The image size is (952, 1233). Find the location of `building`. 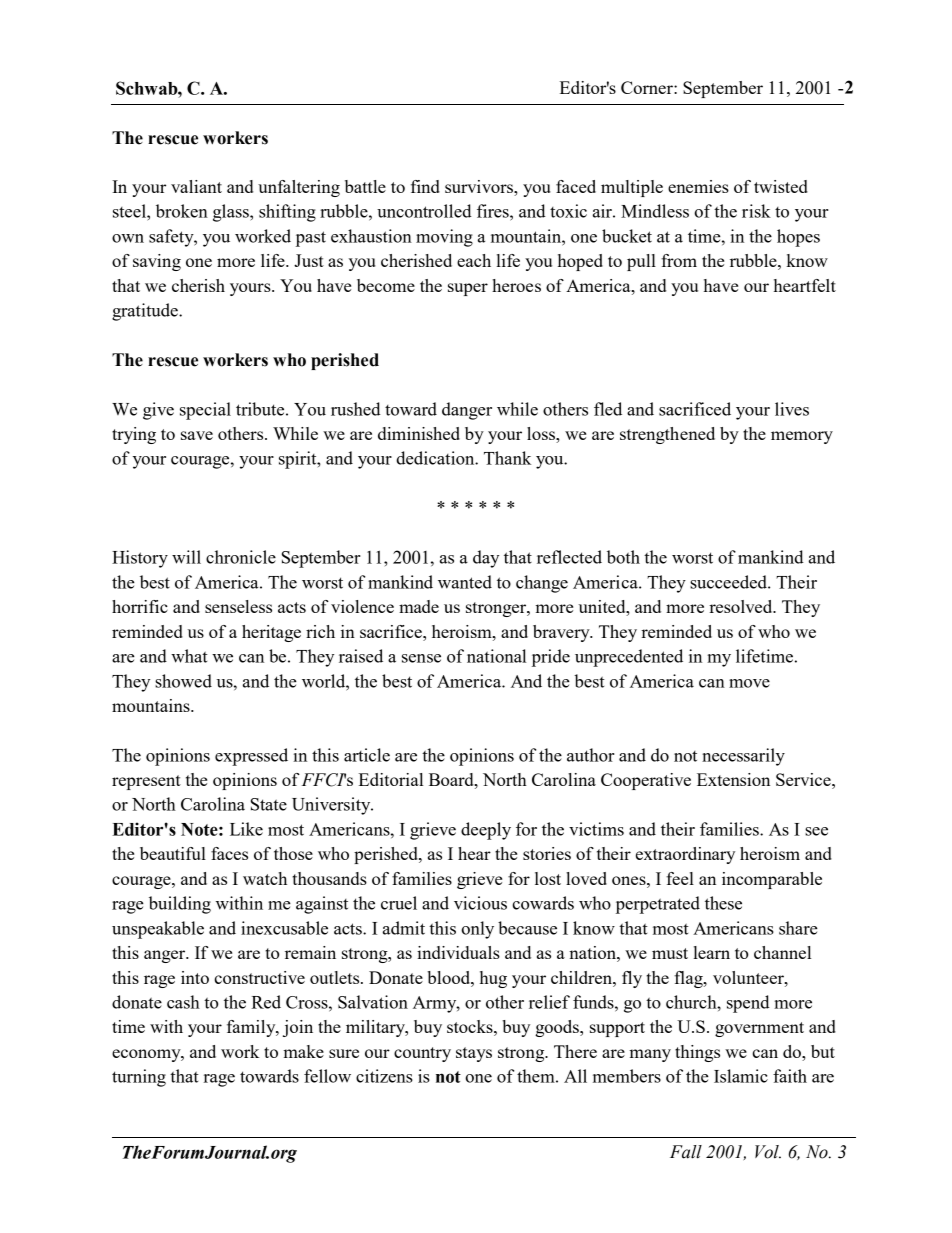

building is located at coordinates (180, 905).
